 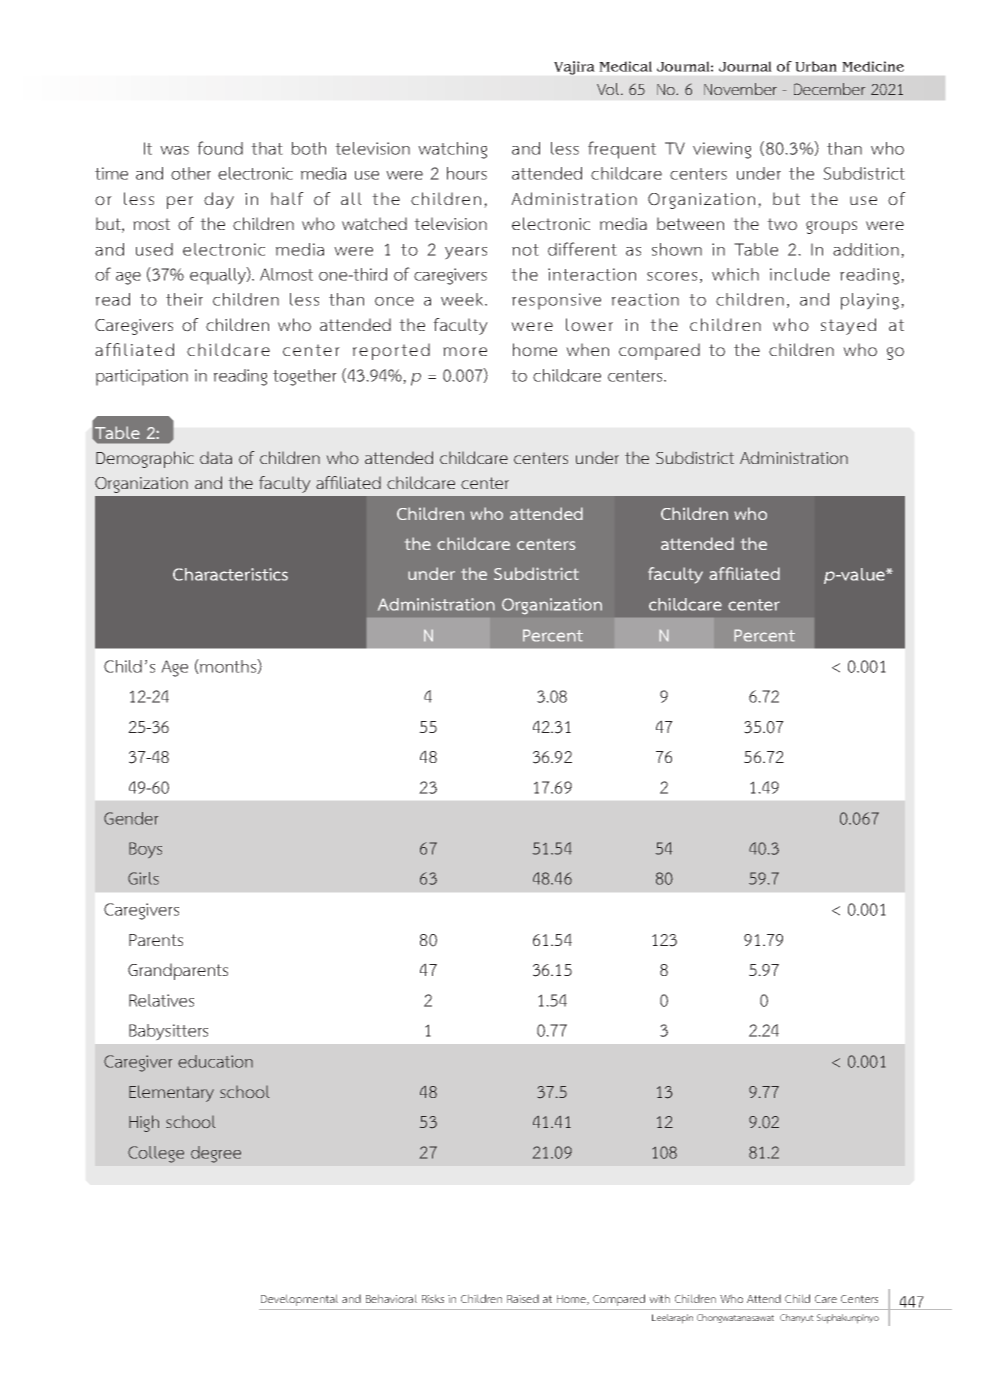 What do you see at coordinates (145, 850) in the page?
I see `Boys` at bounding box center [145, 850].
